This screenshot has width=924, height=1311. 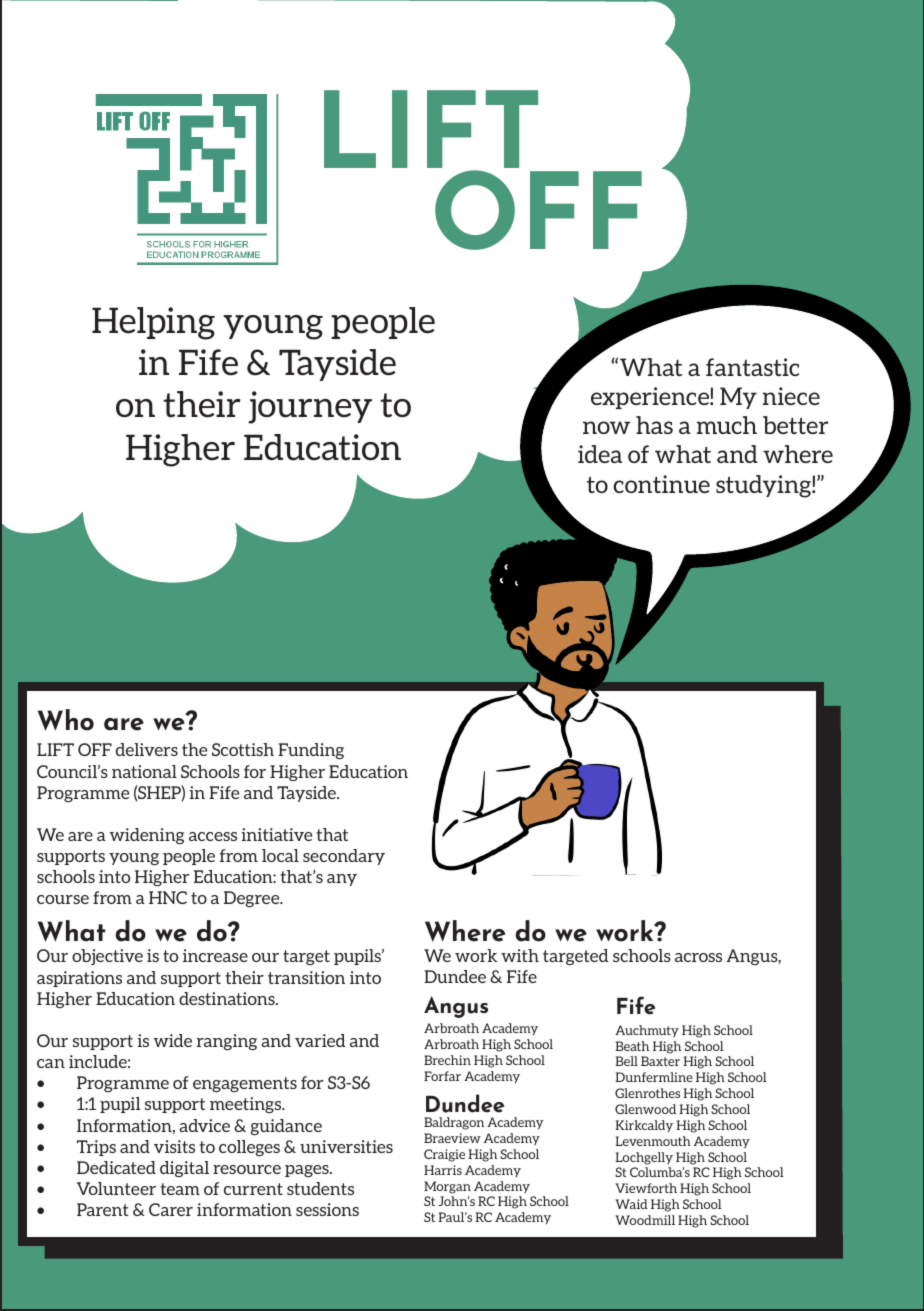 What do you see at coordinates (660, 1061) in the screenshot?
I see `Baxter` at bounding box center [660, 1061].
